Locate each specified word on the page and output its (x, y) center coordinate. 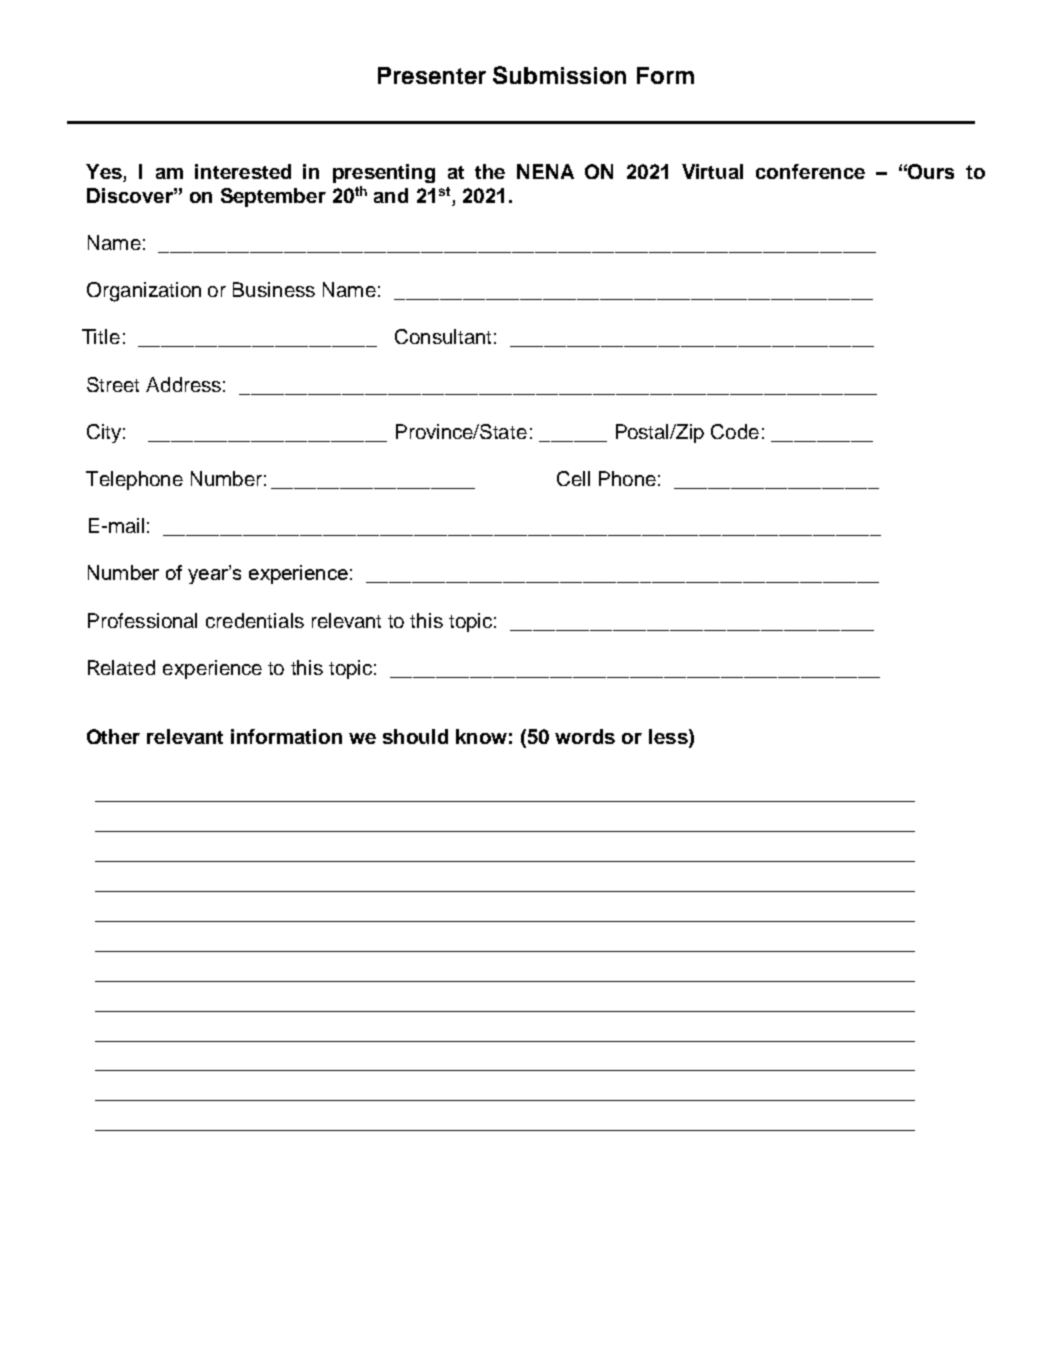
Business (274, 289)
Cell (573, 478)
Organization (144, 292)
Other (113, 736)
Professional (142, 620)
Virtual (712, 171)
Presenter (432, 75)
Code (735, 431)
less (669, 736)
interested (243, 171)
